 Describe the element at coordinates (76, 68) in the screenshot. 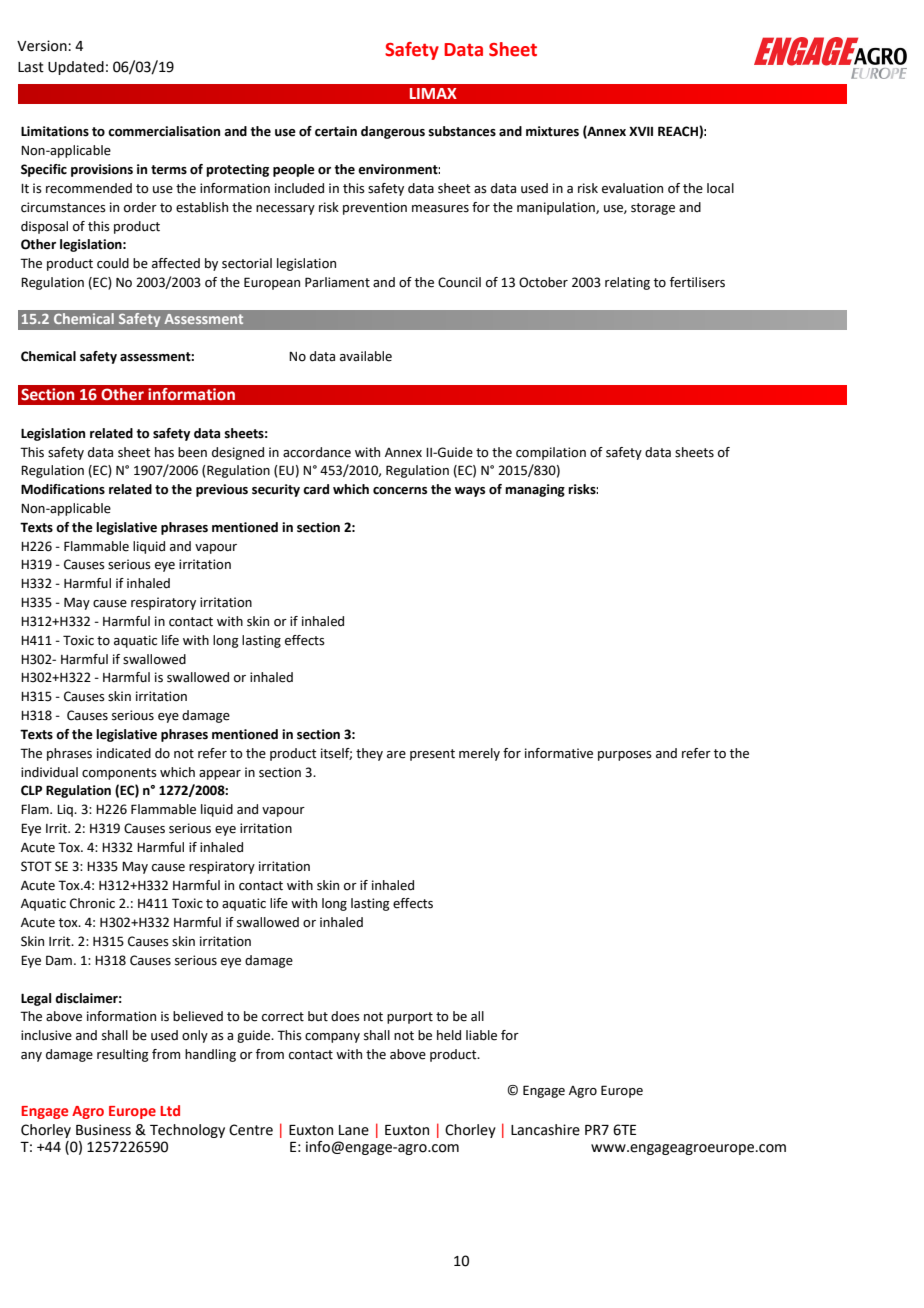

I see `Updated` at that location.
